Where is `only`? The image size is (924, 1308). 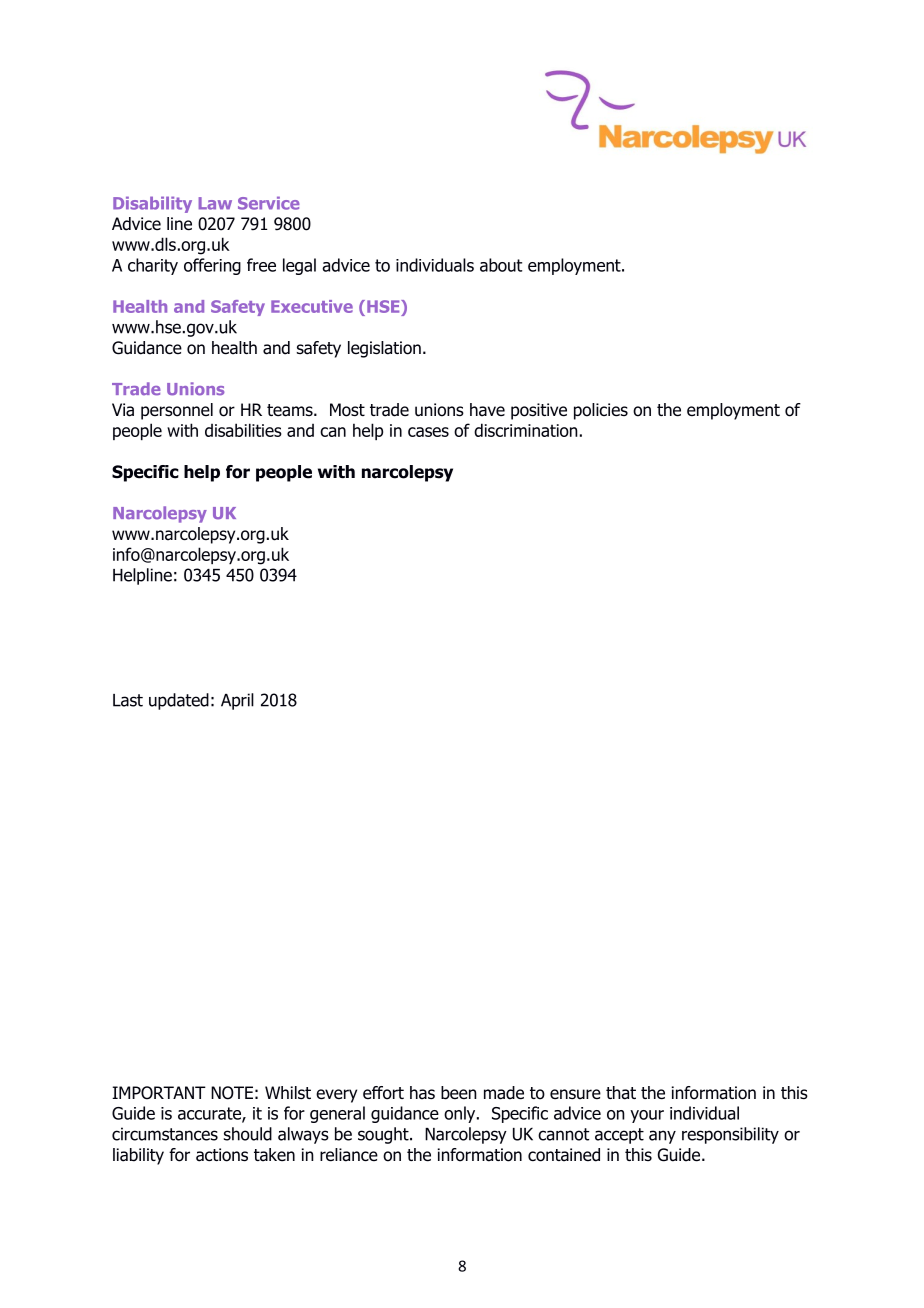
only is located at coordinates (461, 1114).
